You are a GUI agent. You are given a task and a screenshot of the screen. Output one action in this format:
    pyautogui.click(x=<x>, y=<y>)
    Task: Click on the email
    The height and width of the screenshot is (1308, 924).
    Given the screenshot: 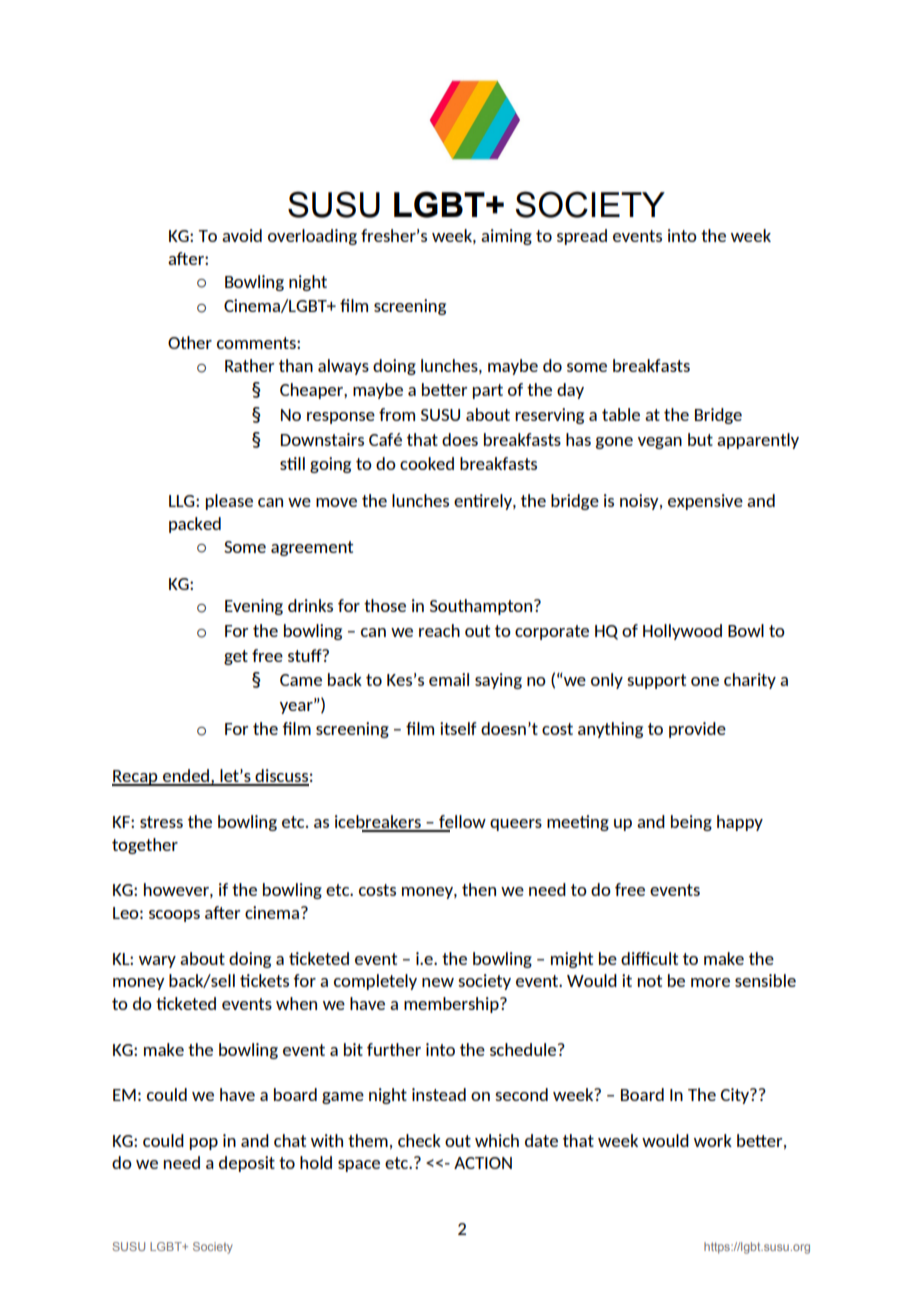 What is the action you would take?
    pyautogui.click(x=449, y=679)
